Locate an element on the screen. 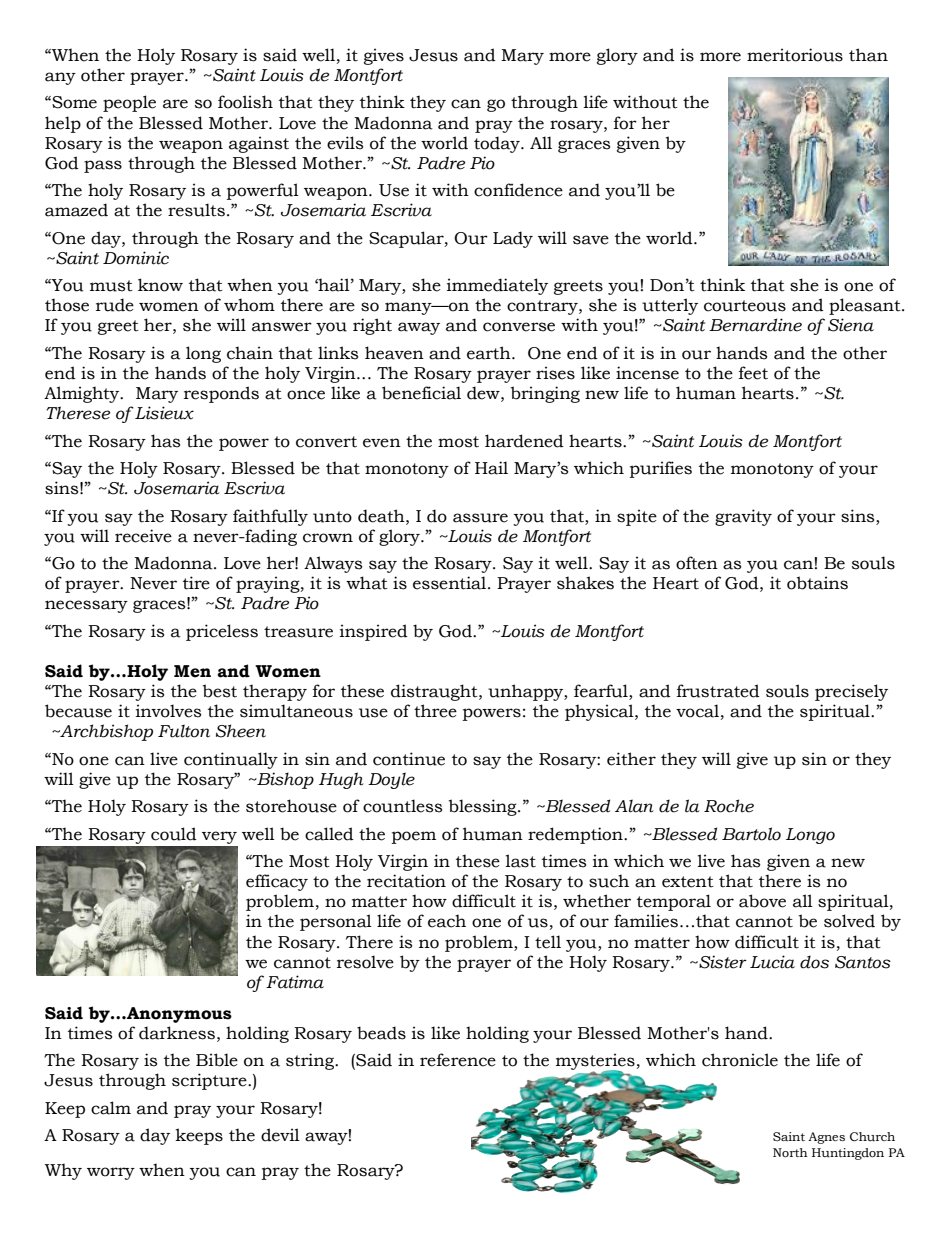 The height and width of the screenshot is (1233, 952). feet is located at coordinates (753, 373).
